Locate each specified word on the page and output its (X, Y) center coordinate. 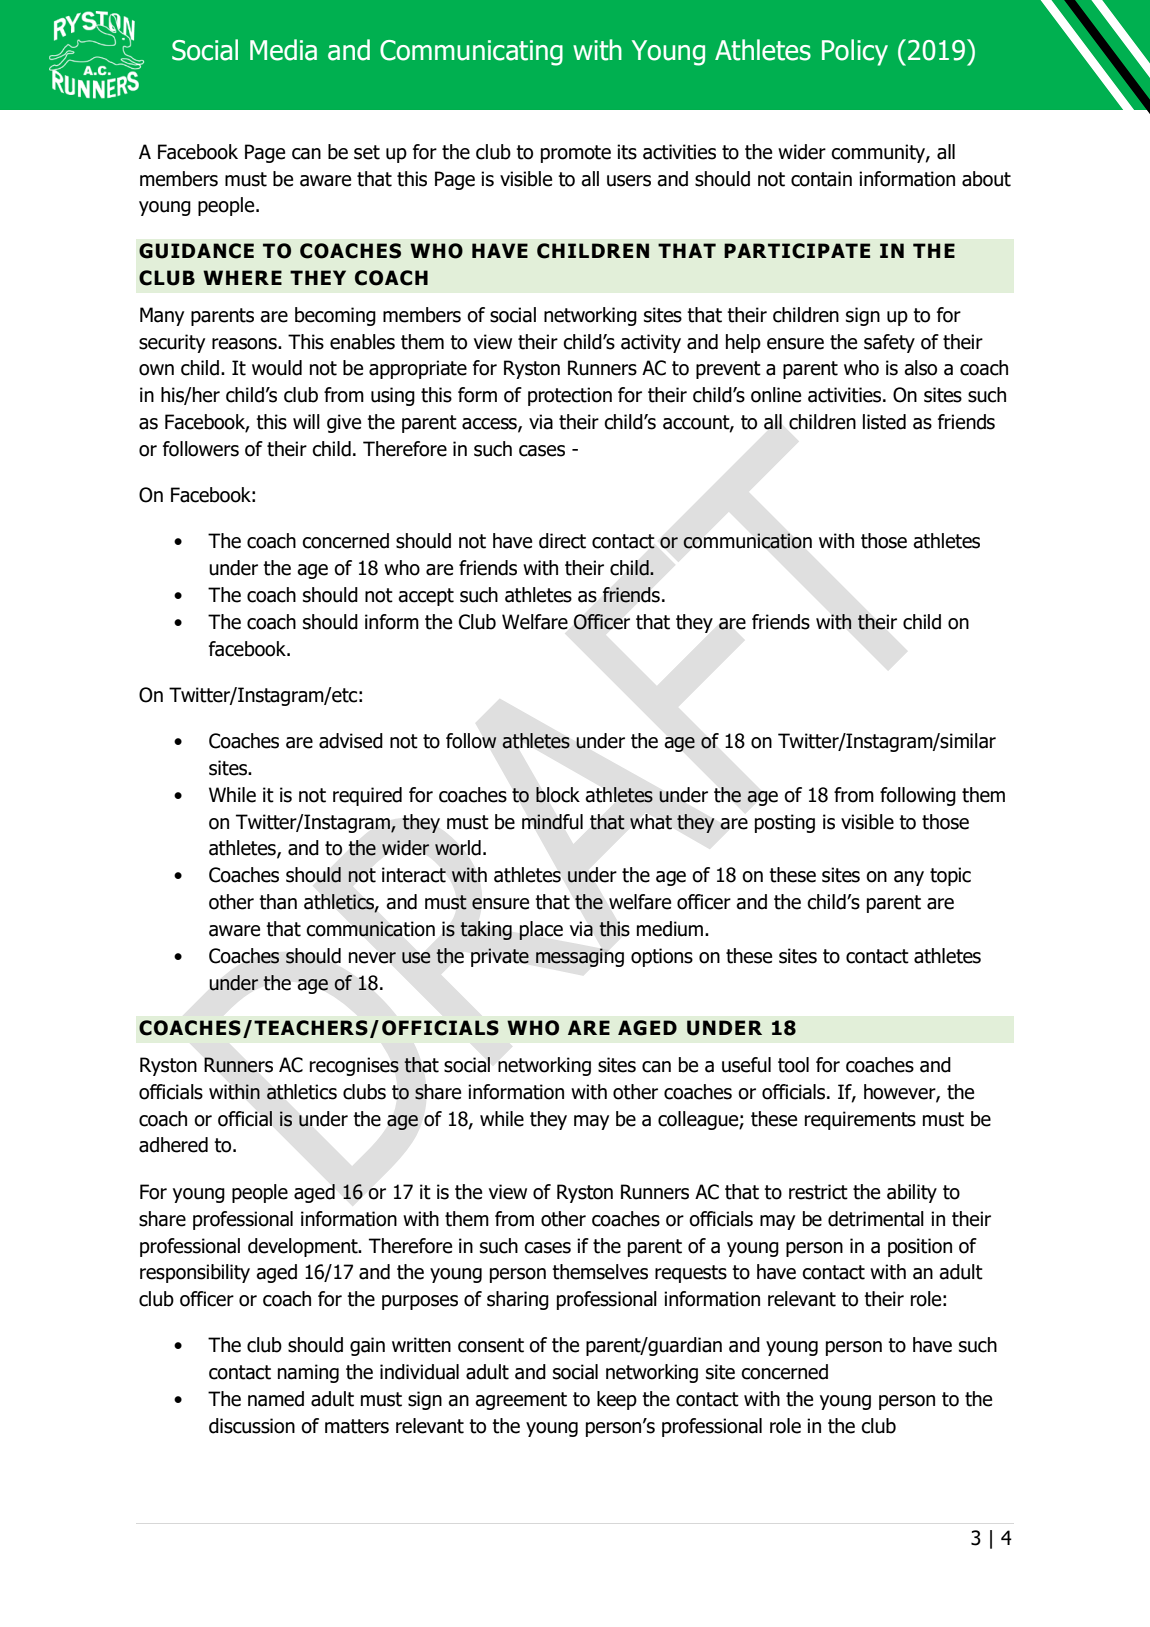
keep (617, 1400)
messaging (580, 957)
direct (562, 541)
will (306, 421)
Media (283, 50)
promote (576, 154)
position (920, 1247)
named (276, 1399)
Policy (855, 52)
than (278, 902)
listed (884, 422)
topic (950, 876)
